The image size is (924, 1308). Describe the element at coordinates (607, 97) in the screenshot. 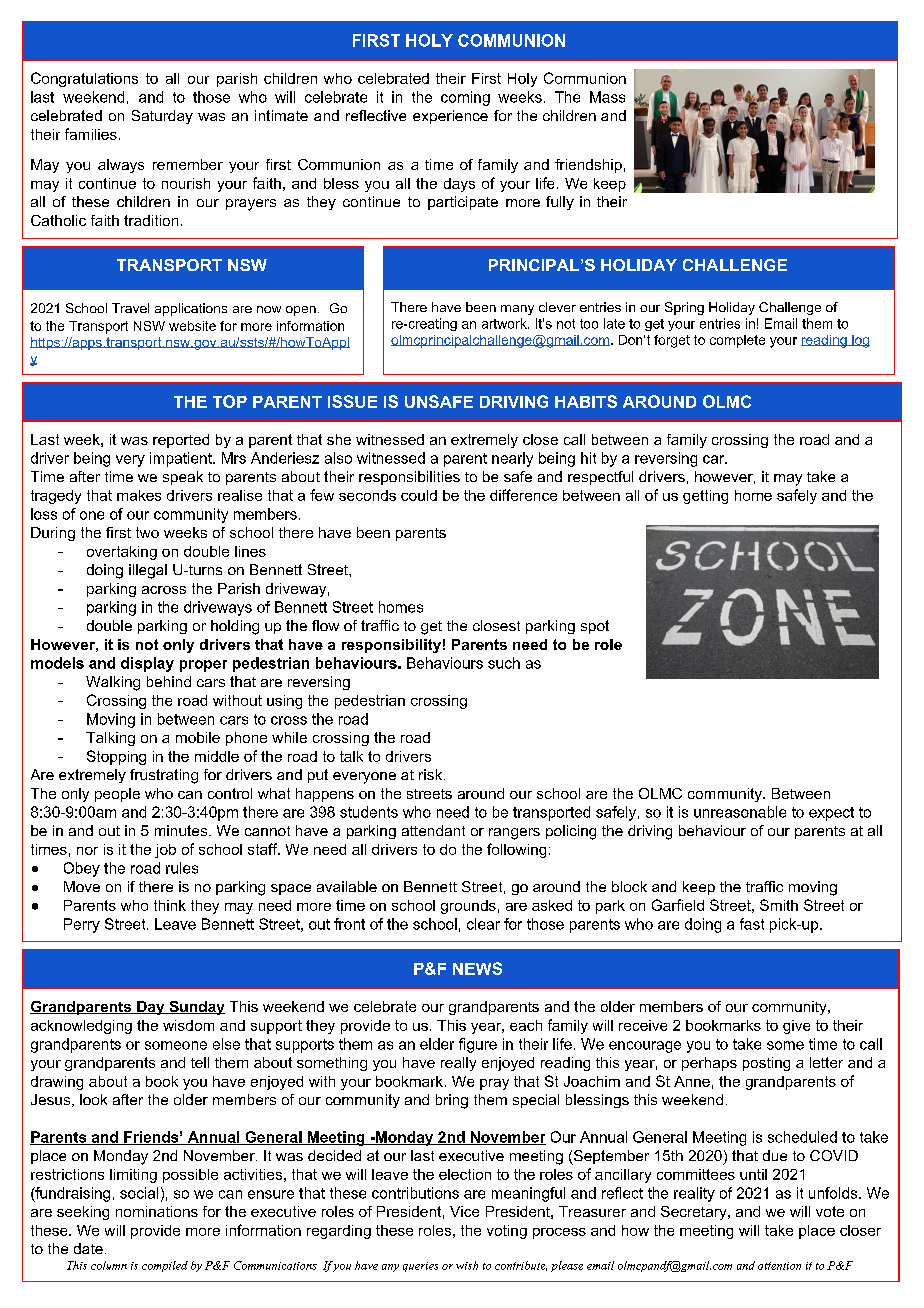

I see `Mass` at that location.
